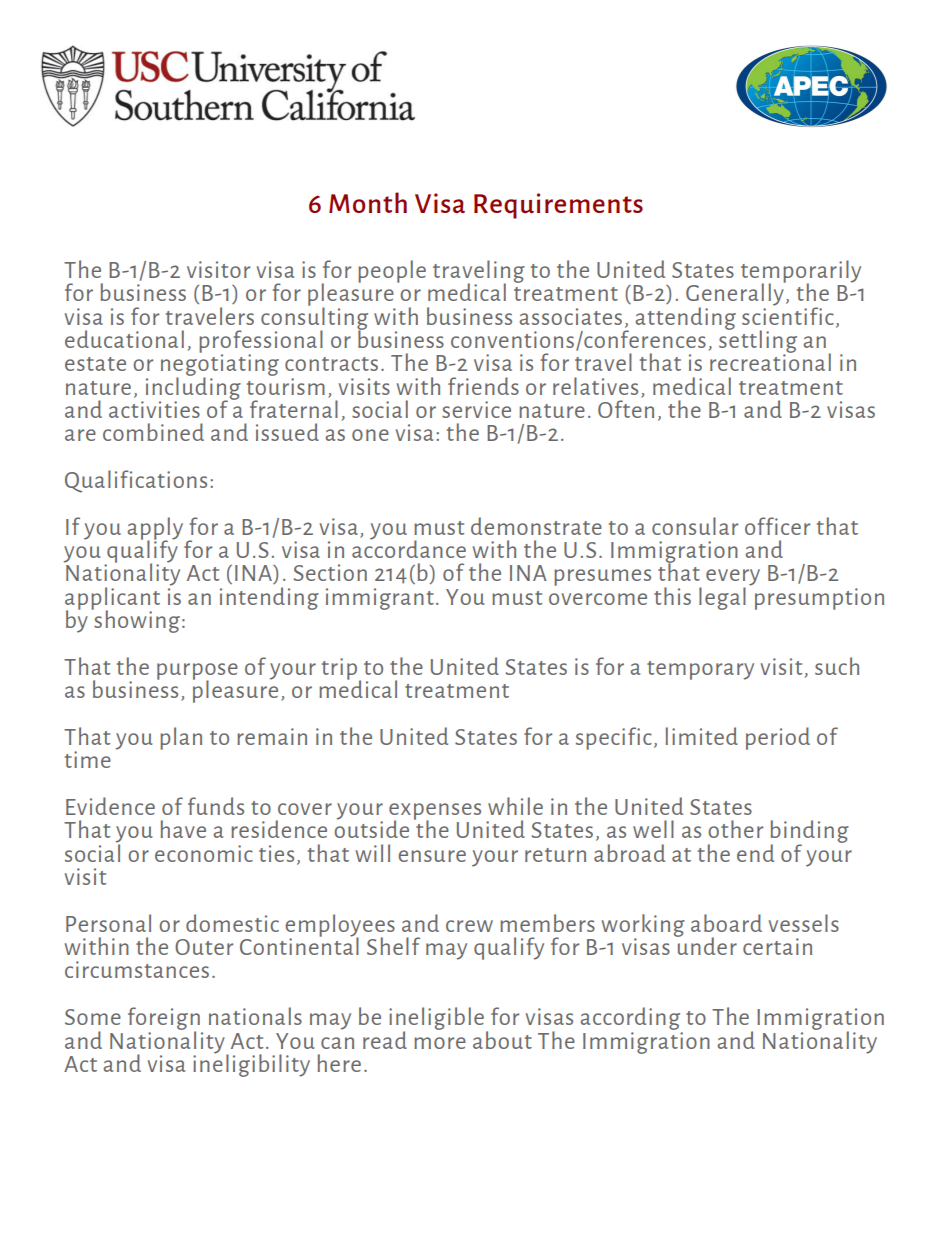 Image resolution: width=952 pixels, height=1233 pixels. I want to click on foreign, so click(164, 1019).
